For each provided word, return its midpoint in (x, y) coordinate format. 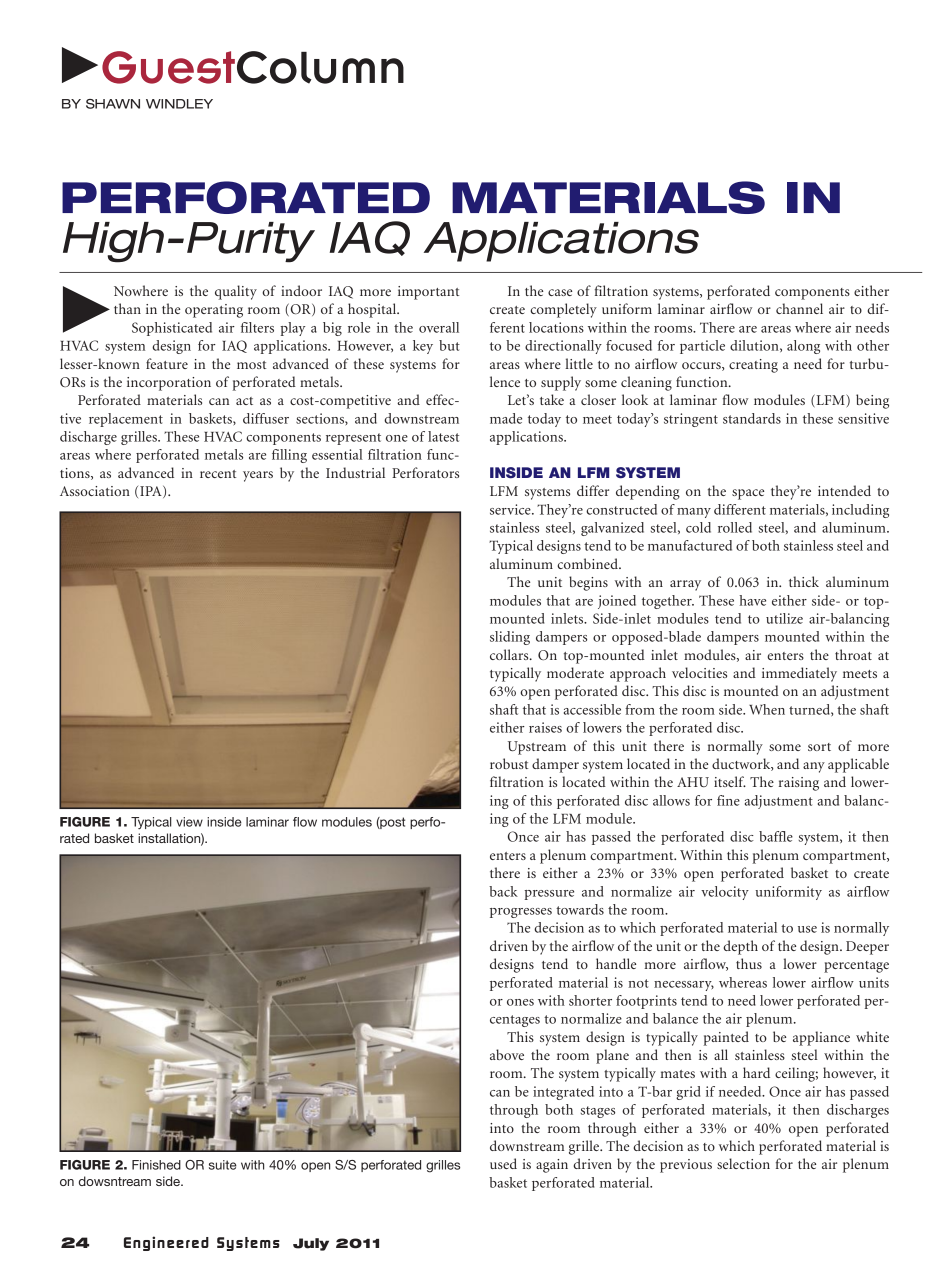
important (428, 293)
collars (510, 654)
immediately (799, 674)
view (189, 822)
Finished (156, 1165)
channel (799, 308)
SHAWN (113, 104)
